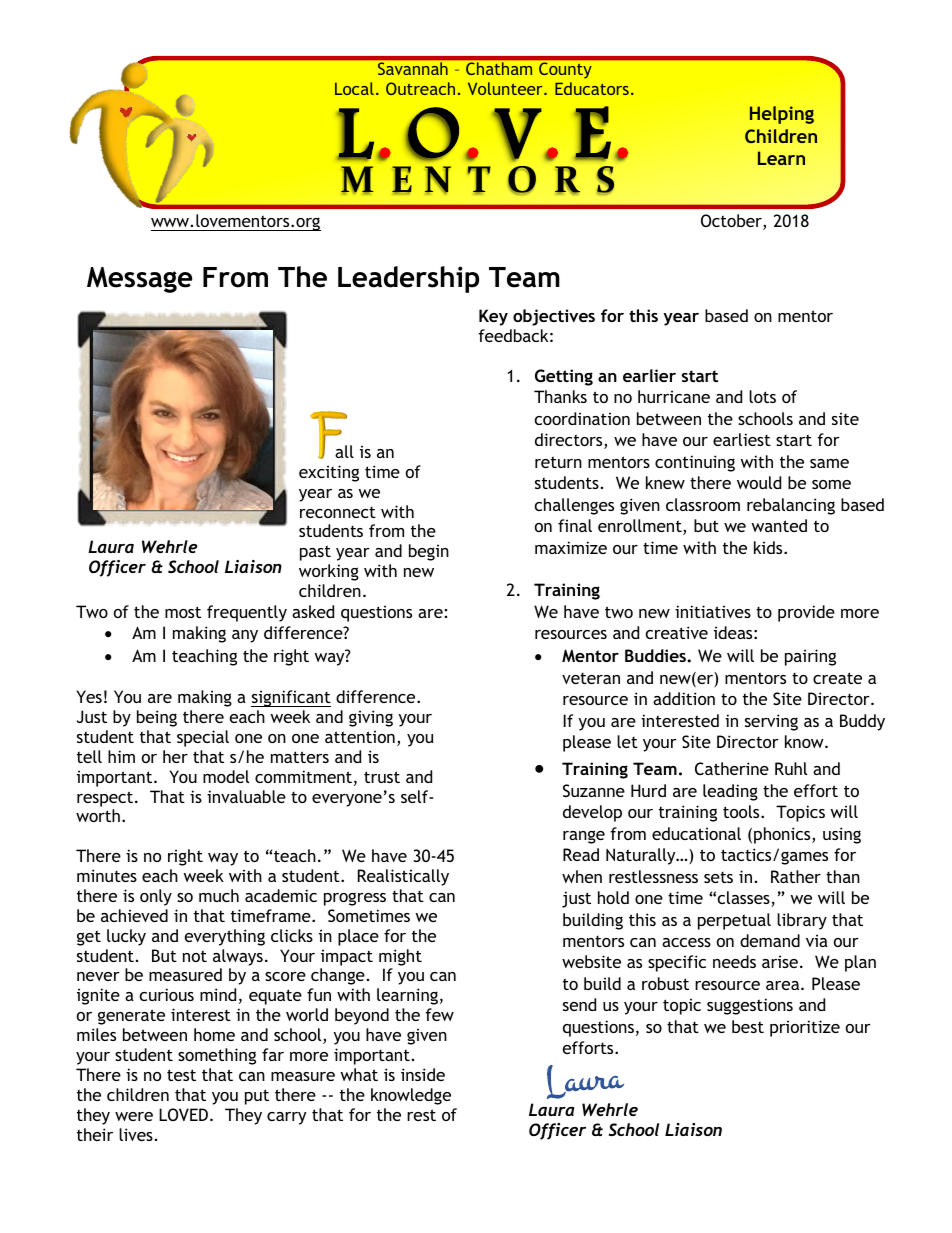 The width and height of the document is (952, 1233). I want to click on trust, so click(382, 777).
